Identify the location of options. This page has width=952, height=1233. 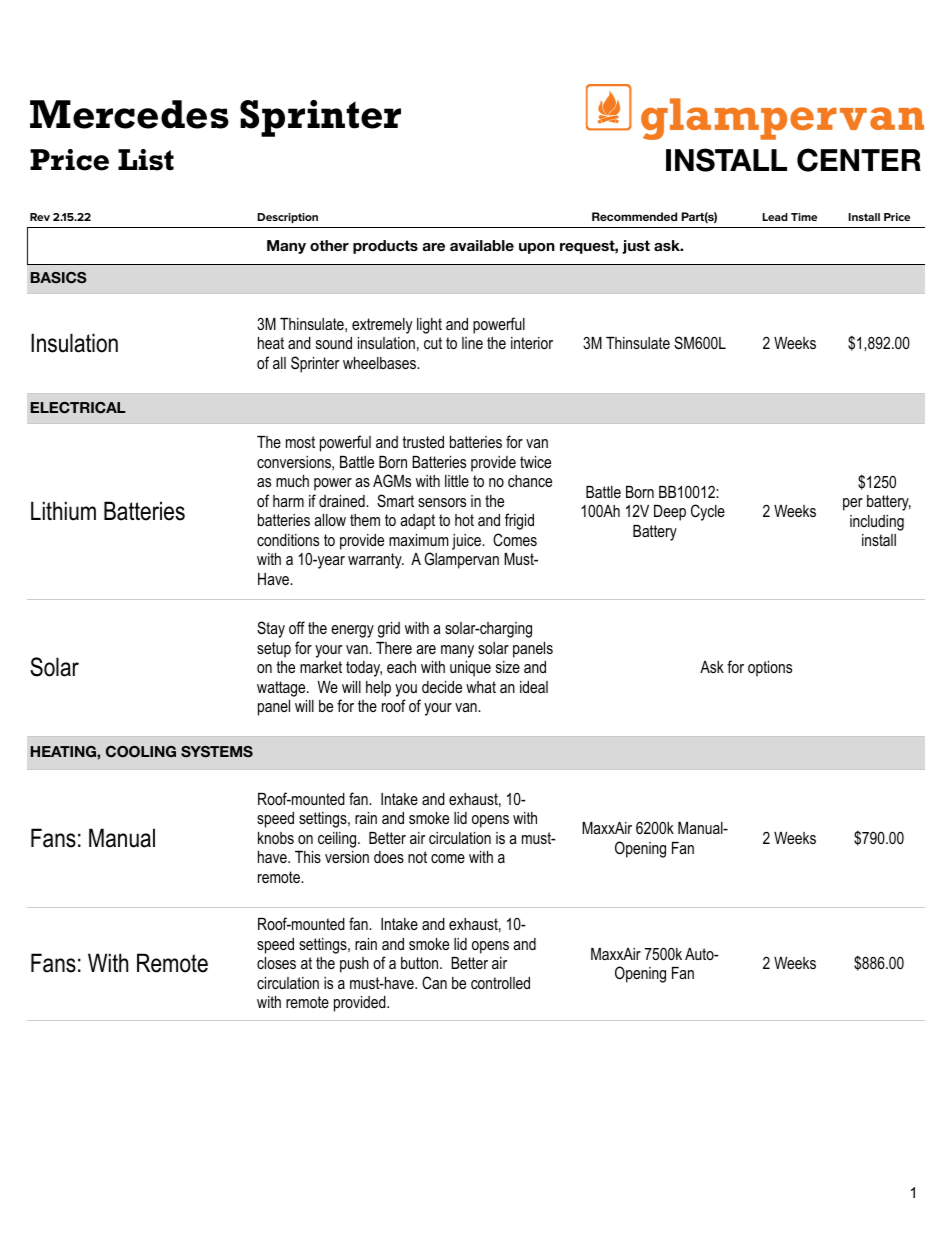
(770, 669).
